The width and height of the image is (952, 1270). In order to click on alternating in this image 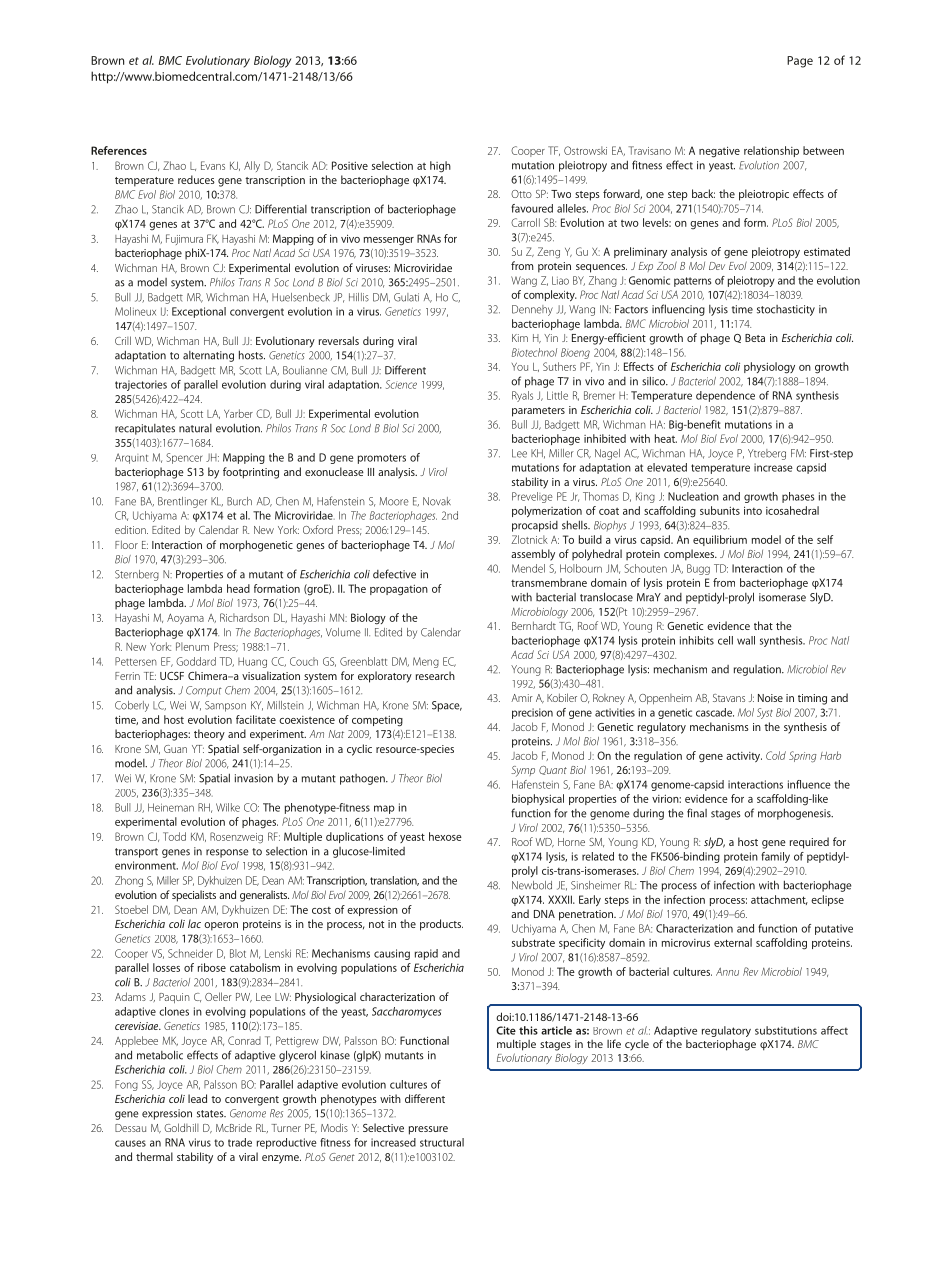, I will do `click(208, 356)`.
